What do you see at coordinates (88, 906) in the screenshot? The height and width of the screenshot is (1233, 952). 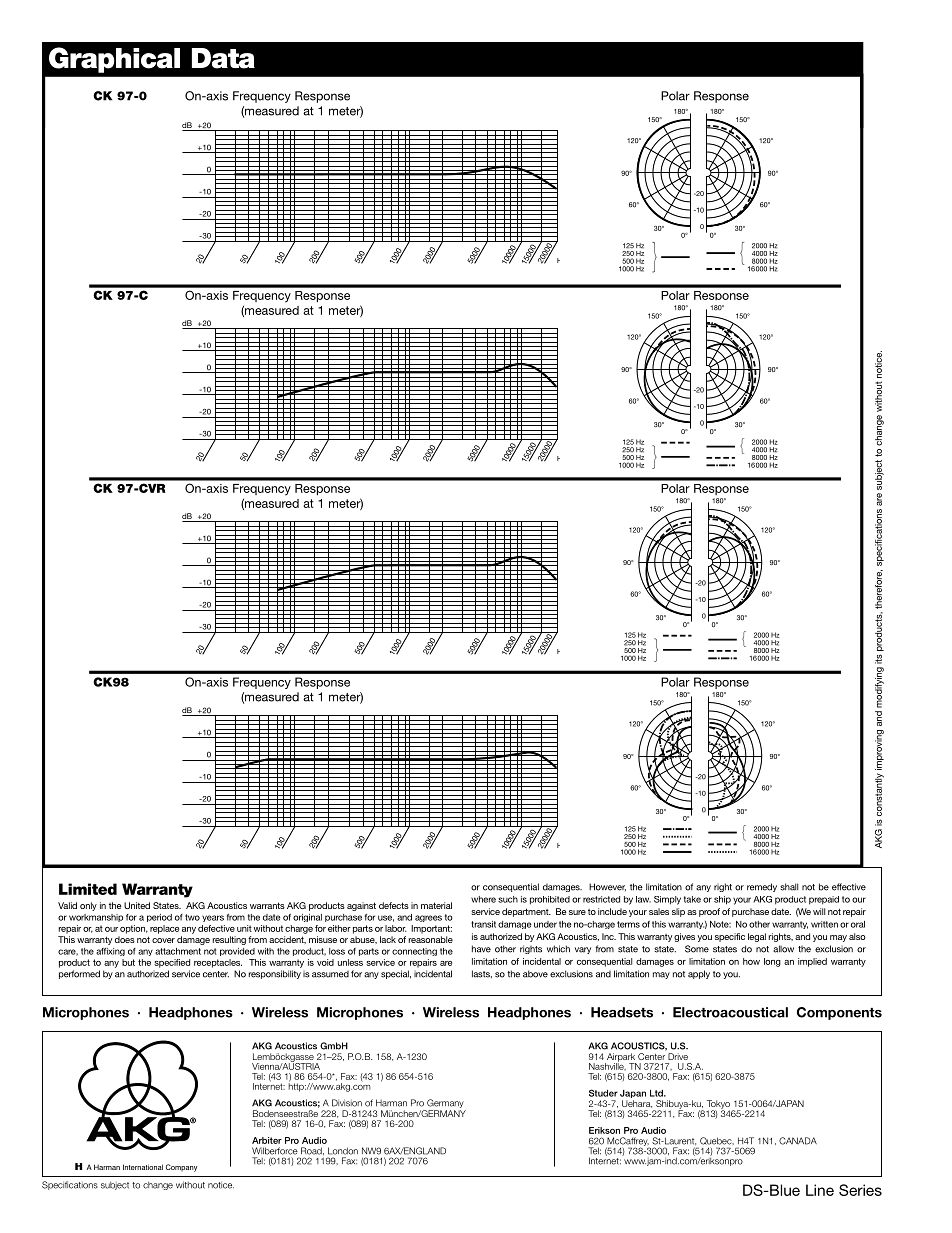 I see `only` at bounding box center [88, 906].
